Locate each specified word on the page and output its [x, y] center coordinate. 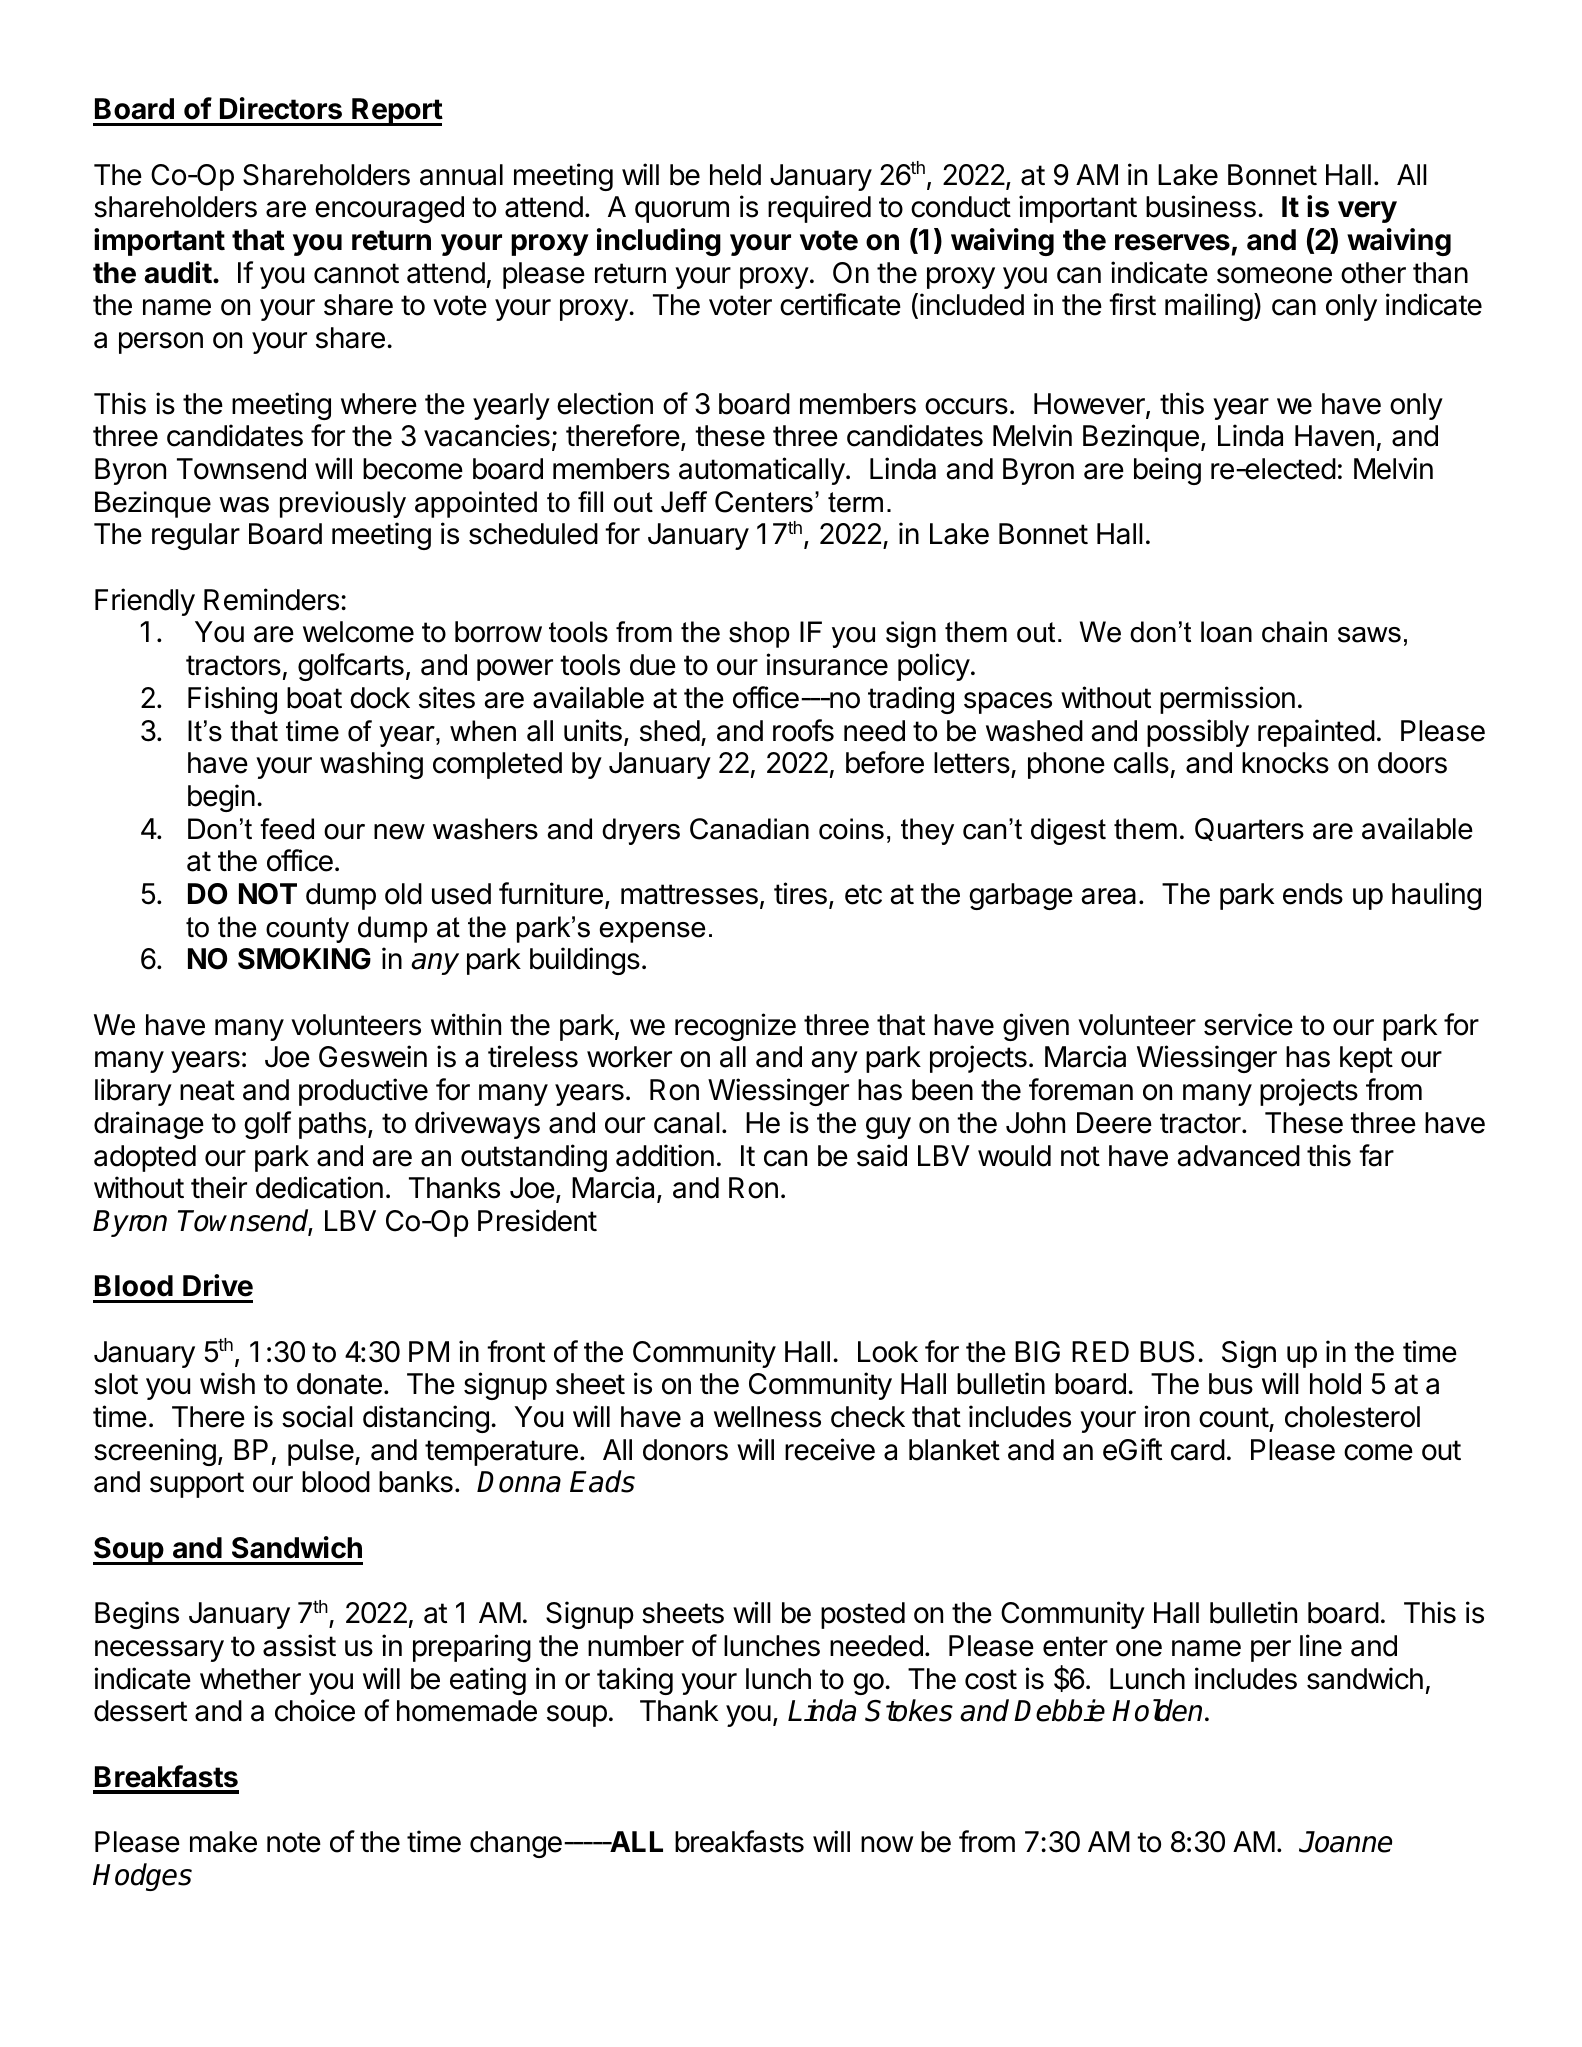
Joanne [1345, 1842]
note [294, 1842]
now [887, 1844]
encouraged [389, 209]
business [1201, 206]
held [735, 175]
